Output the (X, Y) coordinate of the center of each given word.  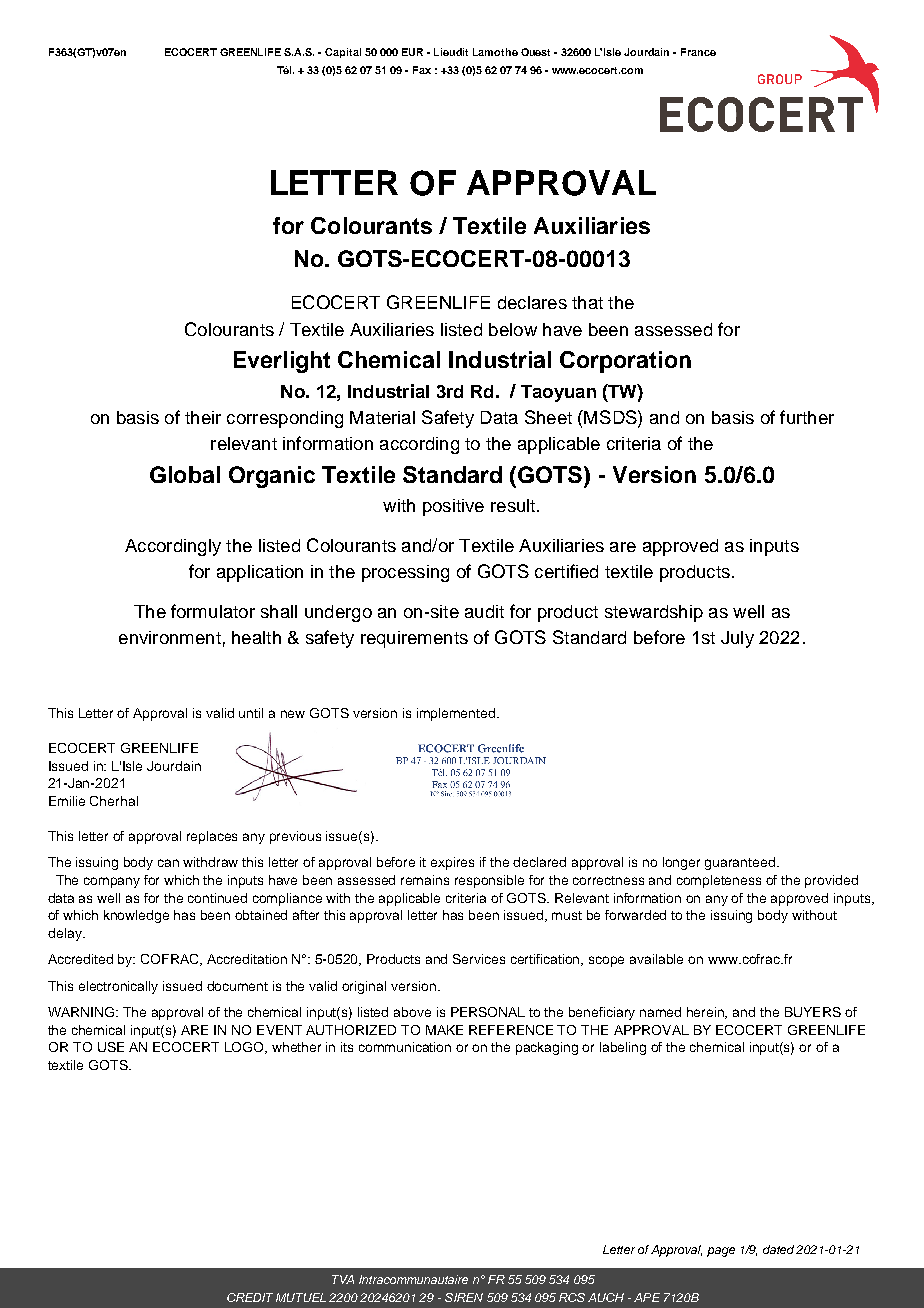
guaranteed (741, 863)
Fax (422, 70)
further (807, 417)
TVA (343, 1279)
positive (453, 507)
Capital (343, 53)
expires (452, 863)
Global (185, 474)
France (698, 52)
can (168, 863)
